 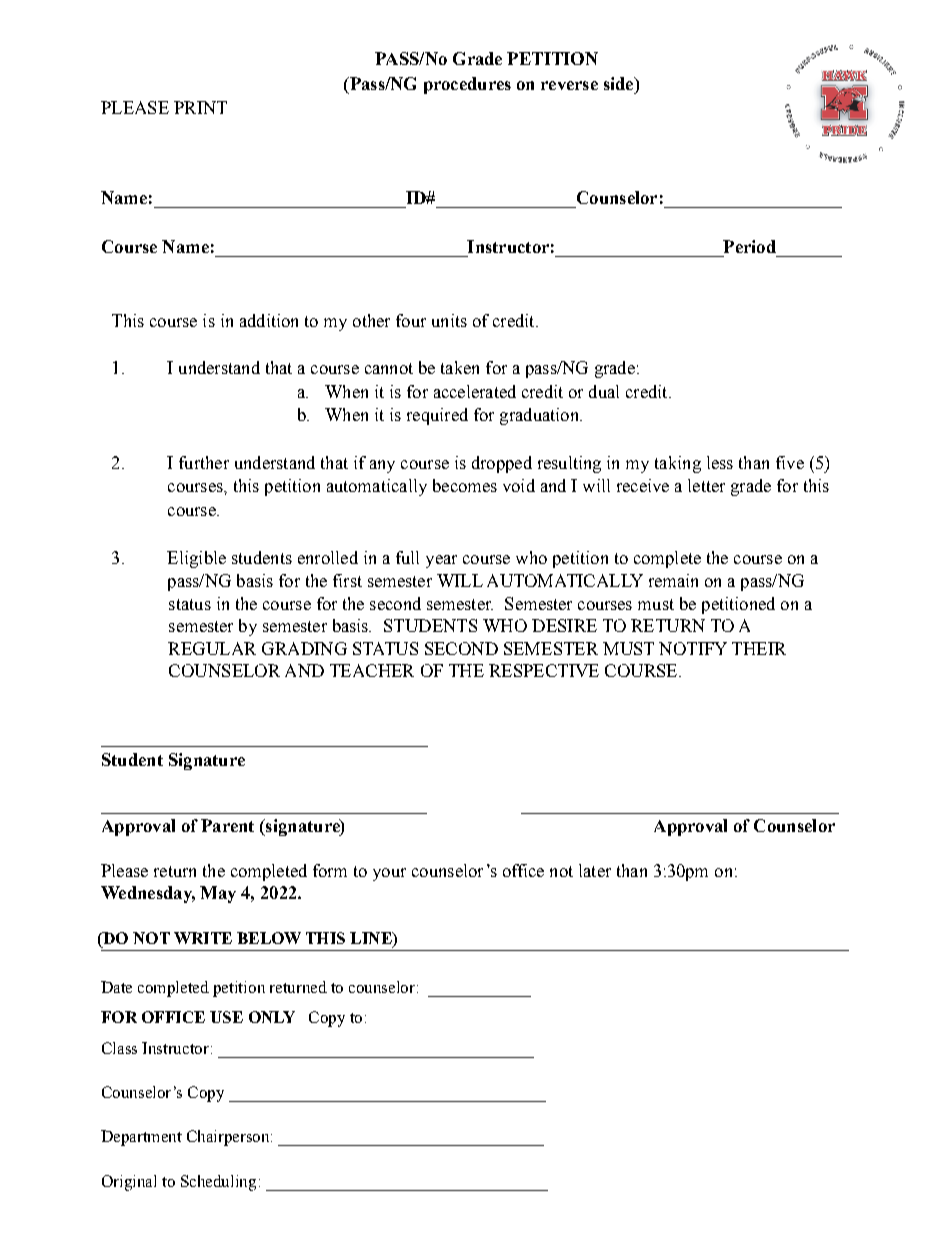 I want to click on NOTIFY, so click(x=693, y=648).
